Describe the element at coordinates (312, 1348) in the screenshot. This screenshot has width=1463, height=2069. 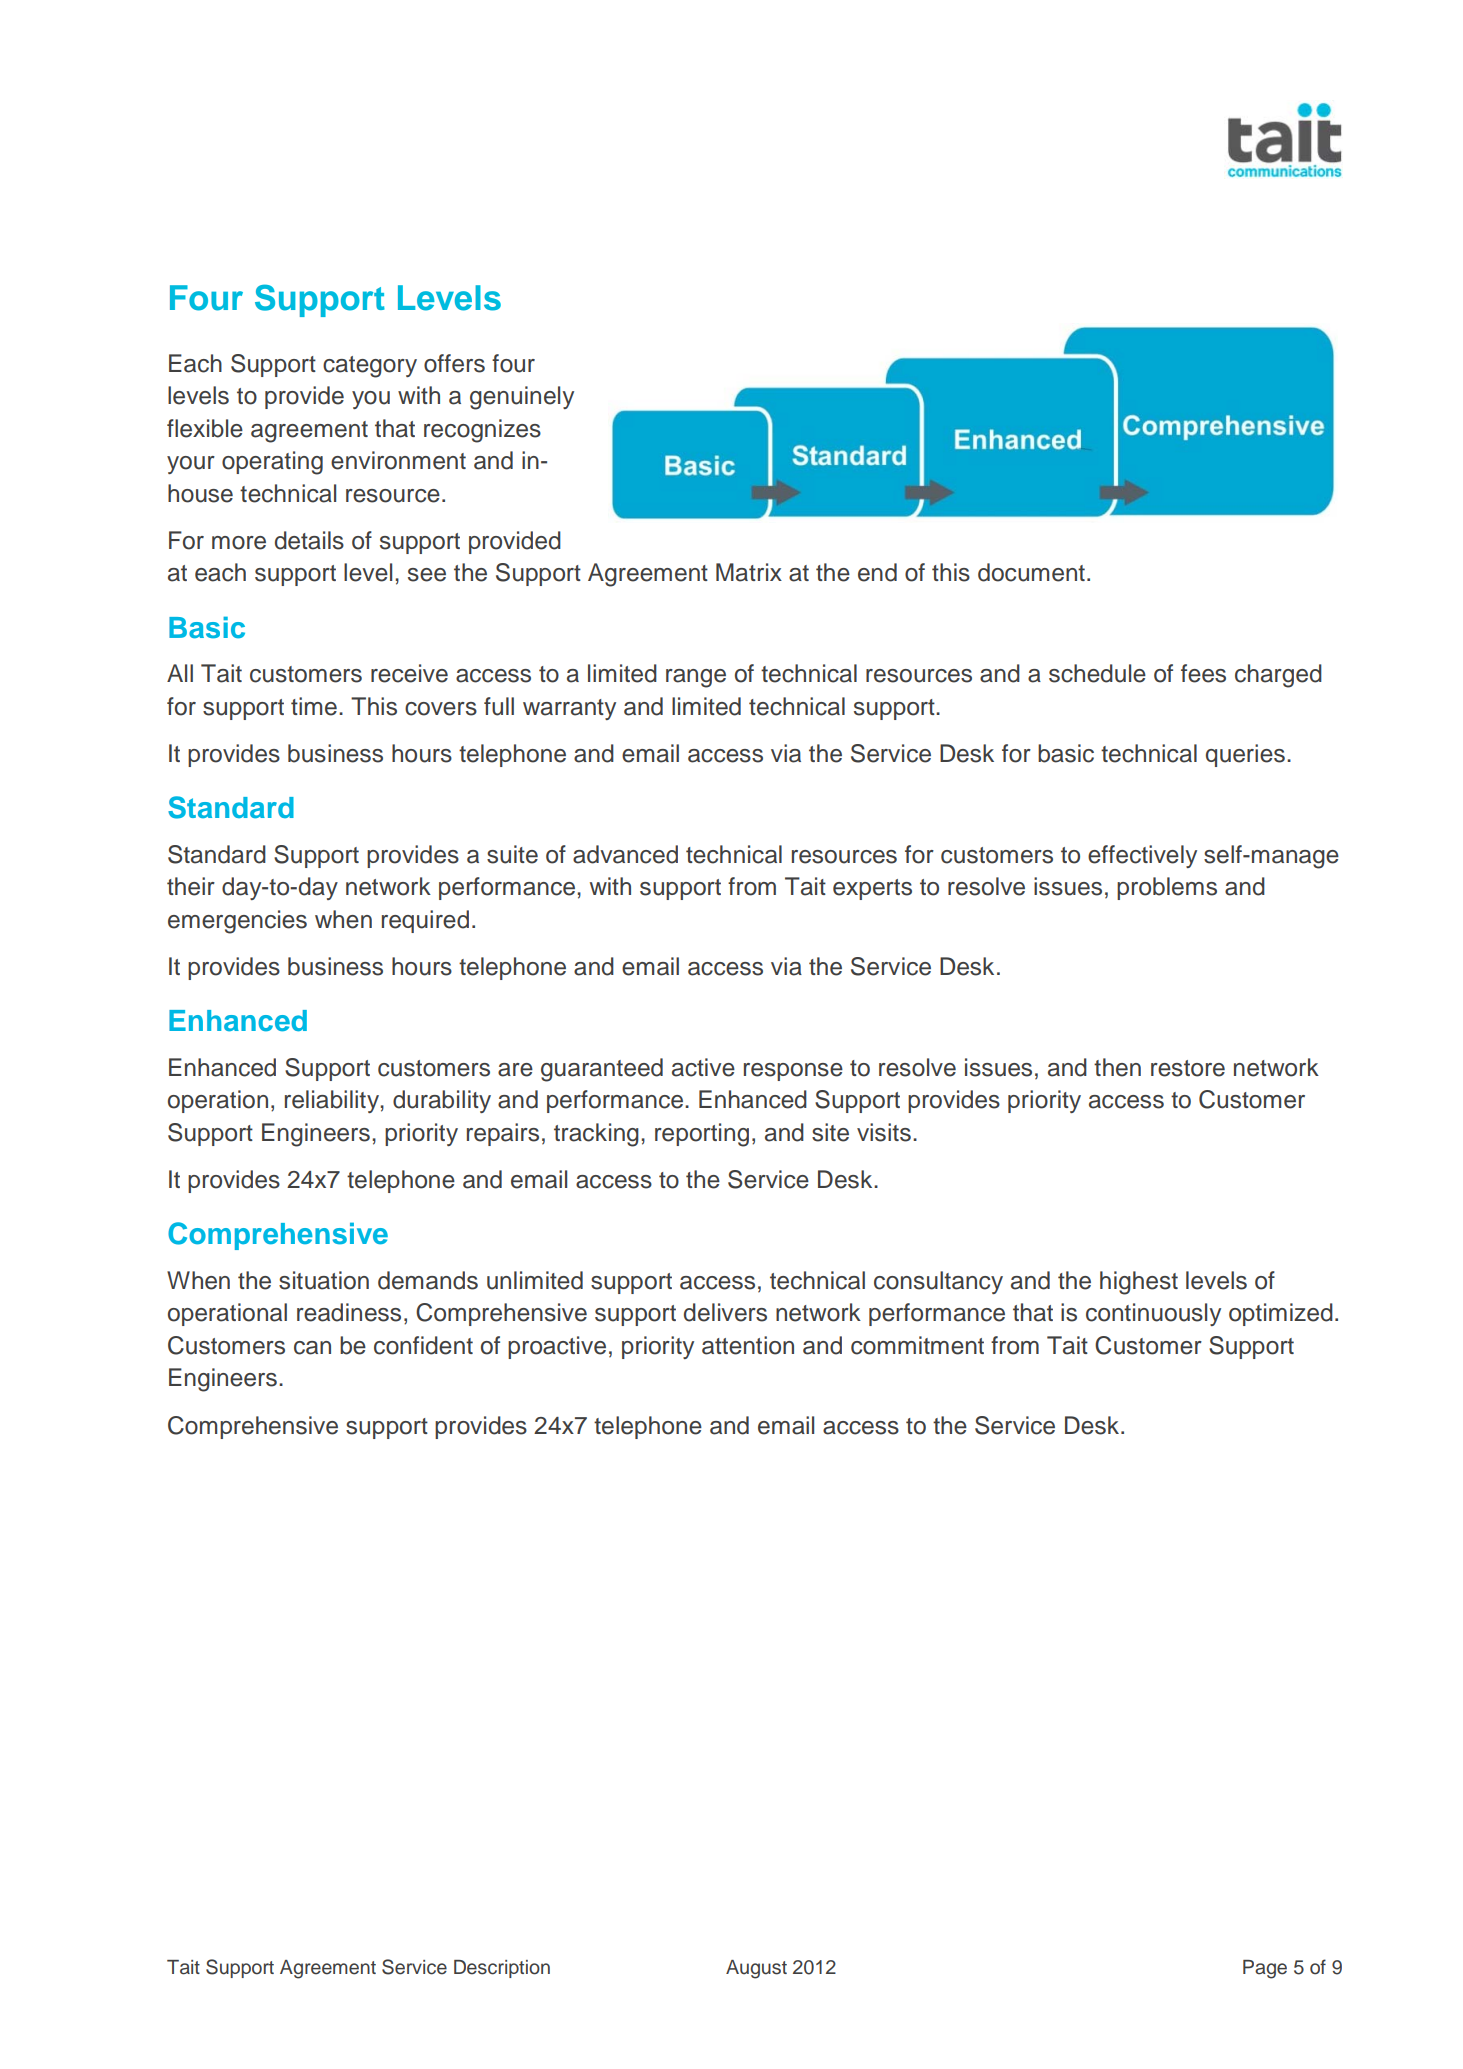
I see `can` at that location.
